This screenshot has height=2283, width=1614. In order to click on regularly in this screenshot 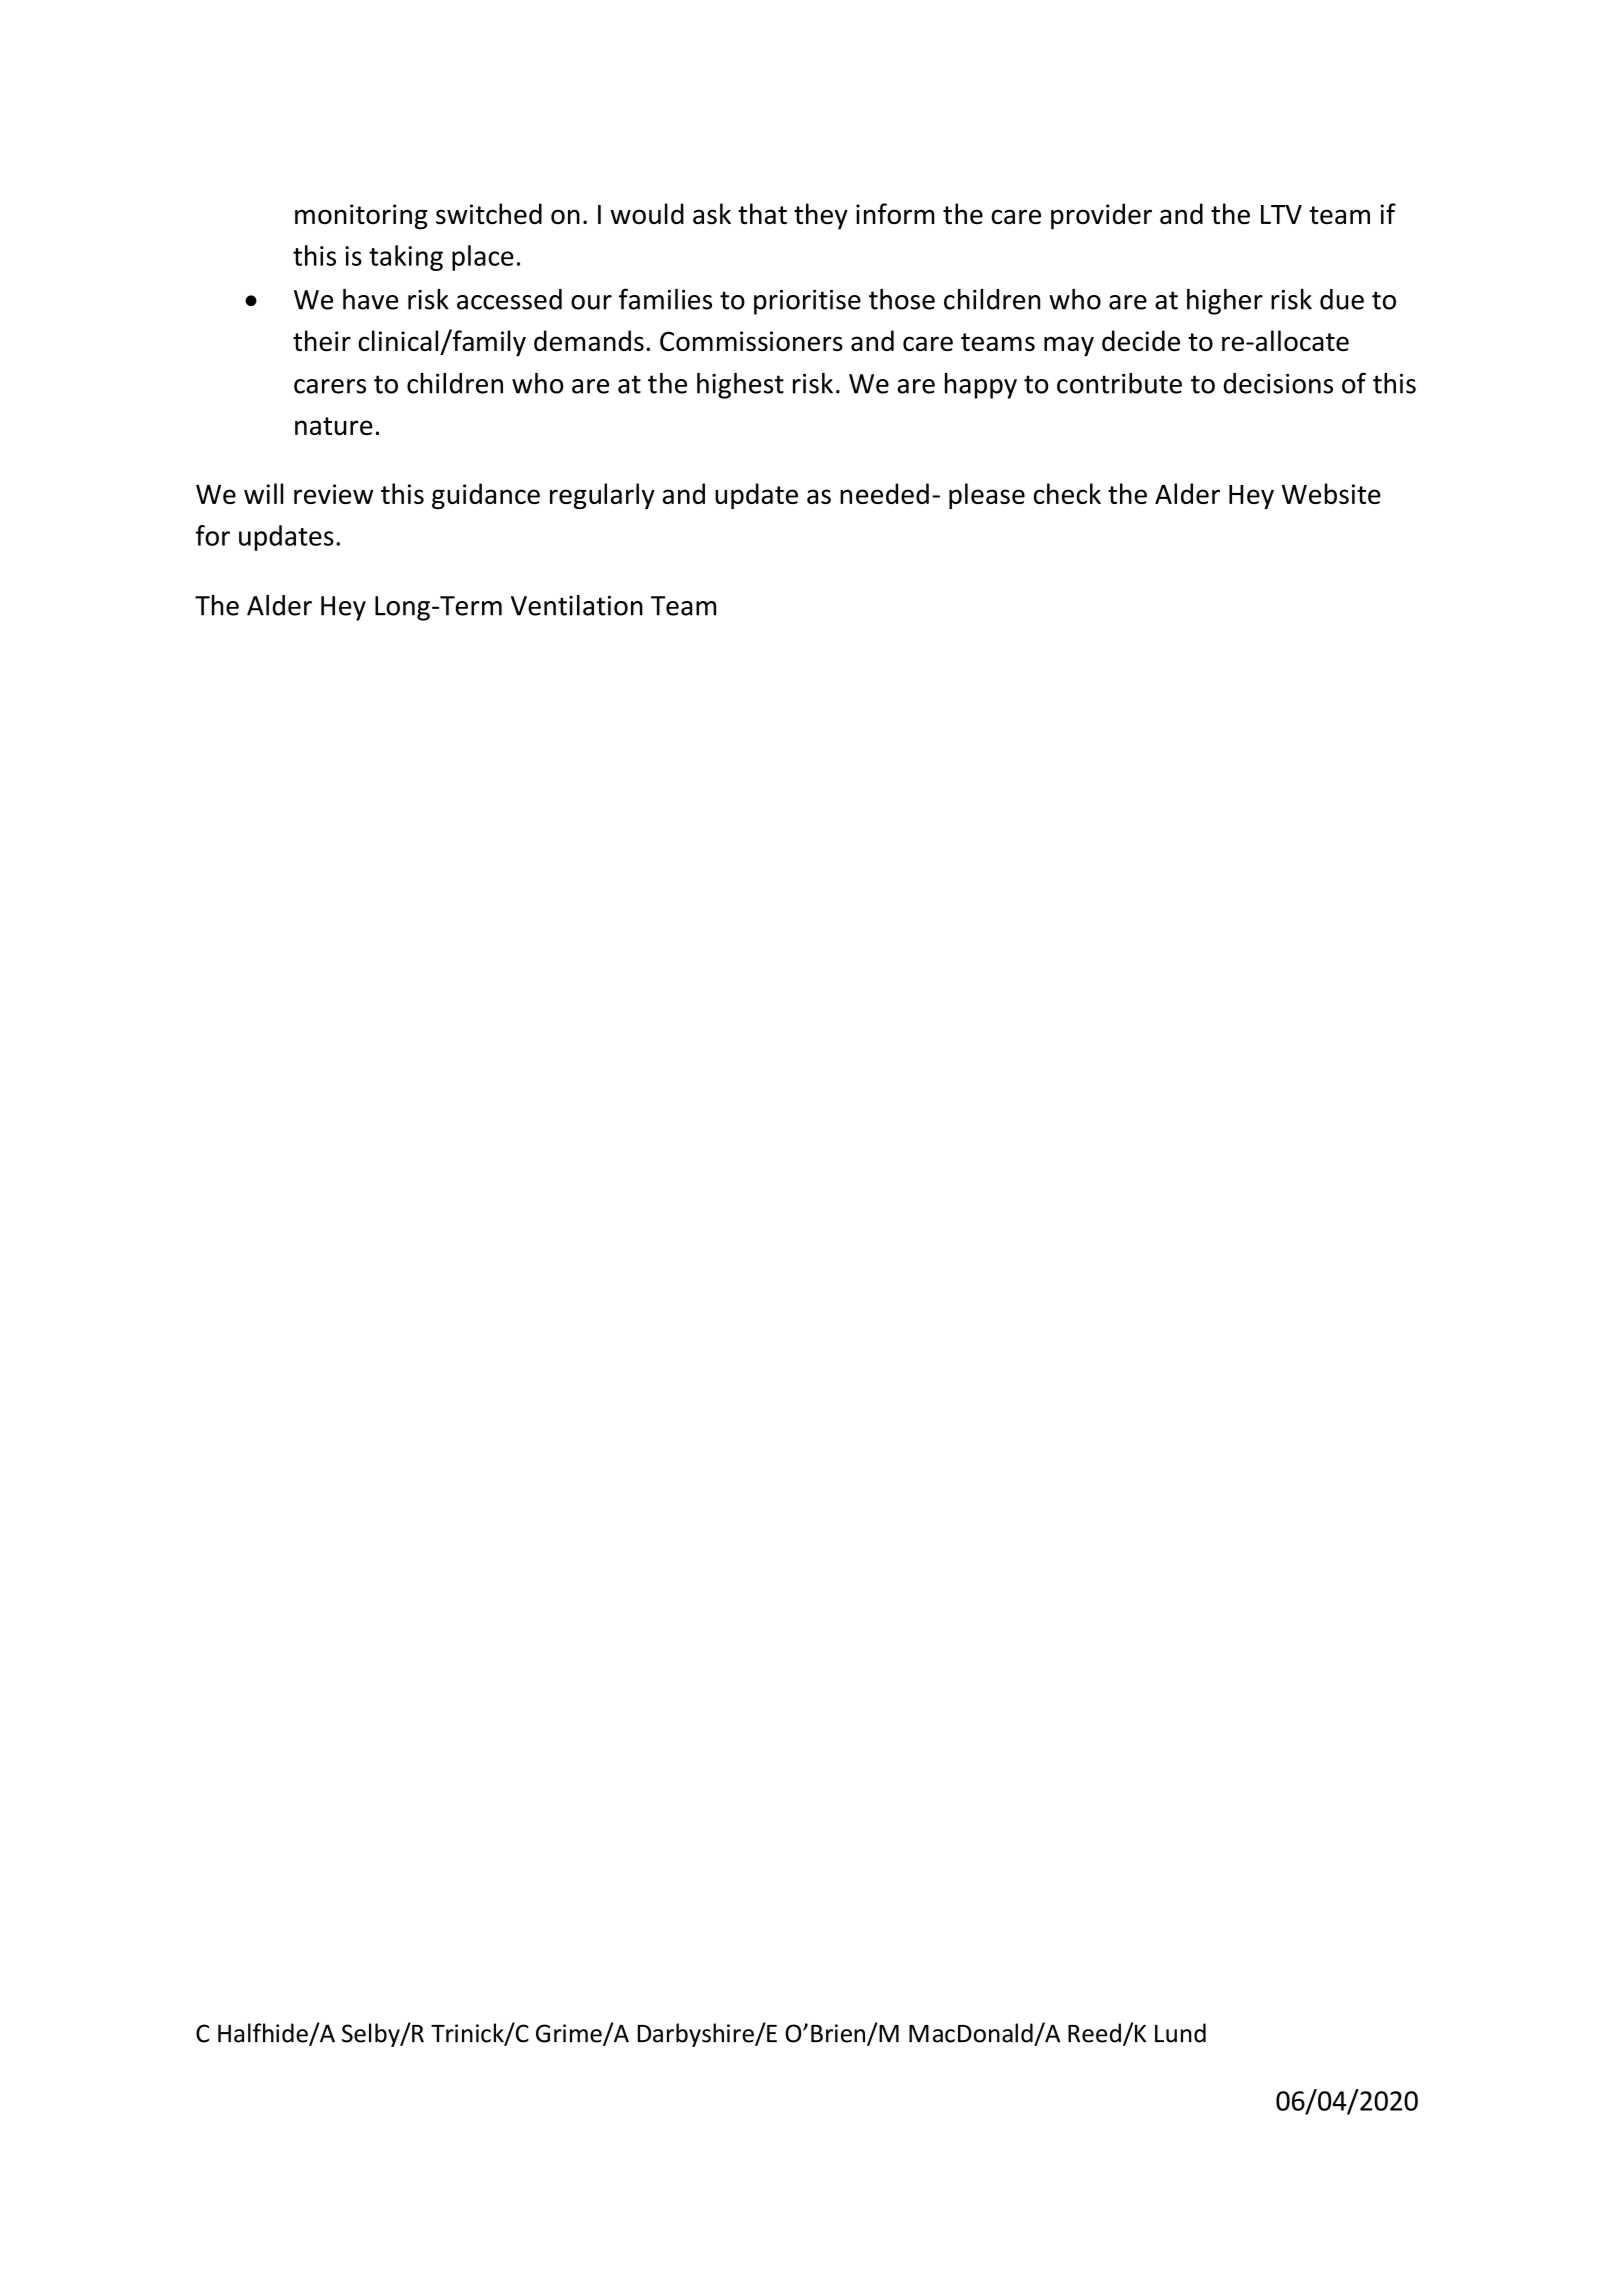, I will do `click(602, 496)`.
